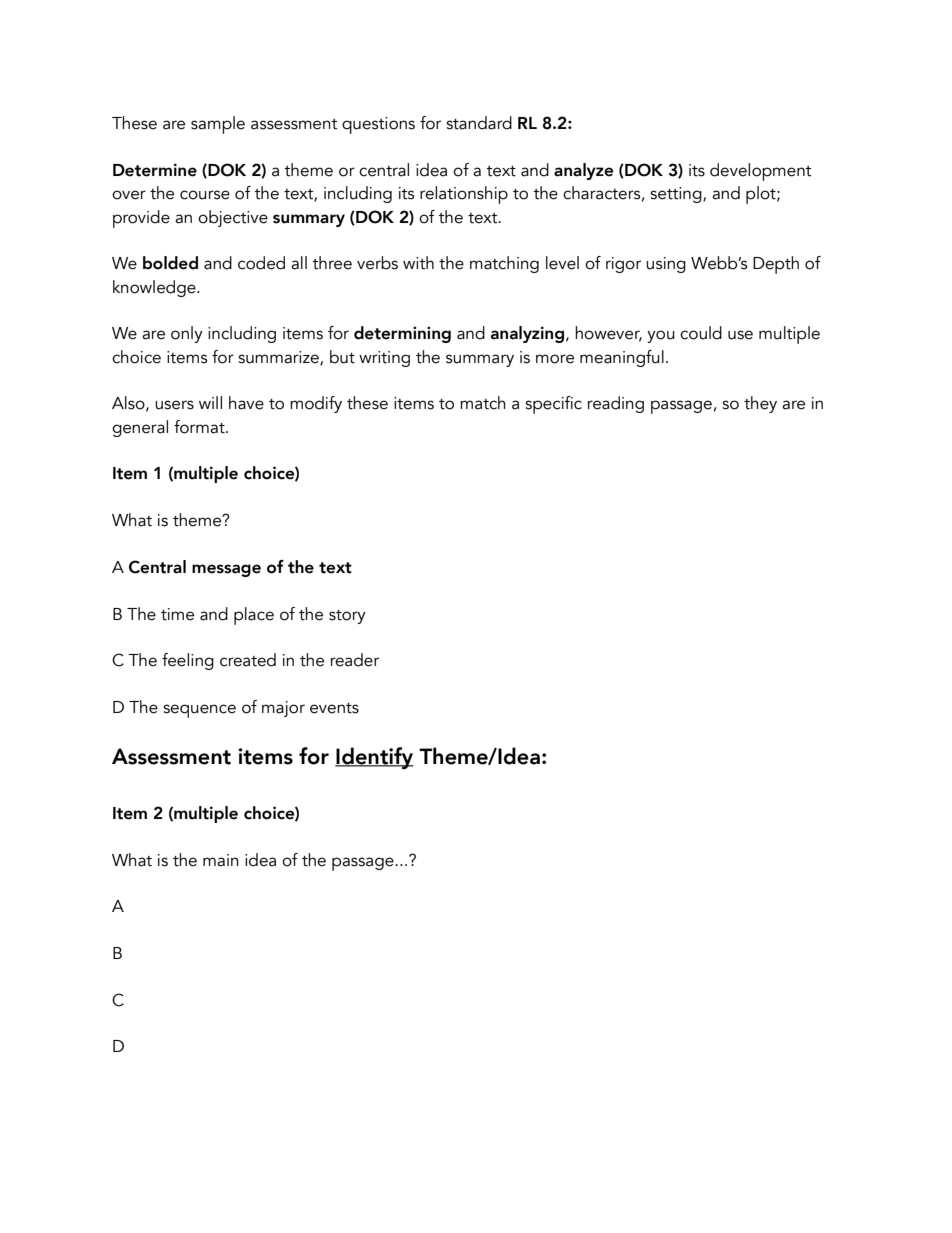 Image resolution: width=952 pixels, height=1233 pixels. Describe the element at coordinates (218, 125) in the page. I see `sample` at that location.
